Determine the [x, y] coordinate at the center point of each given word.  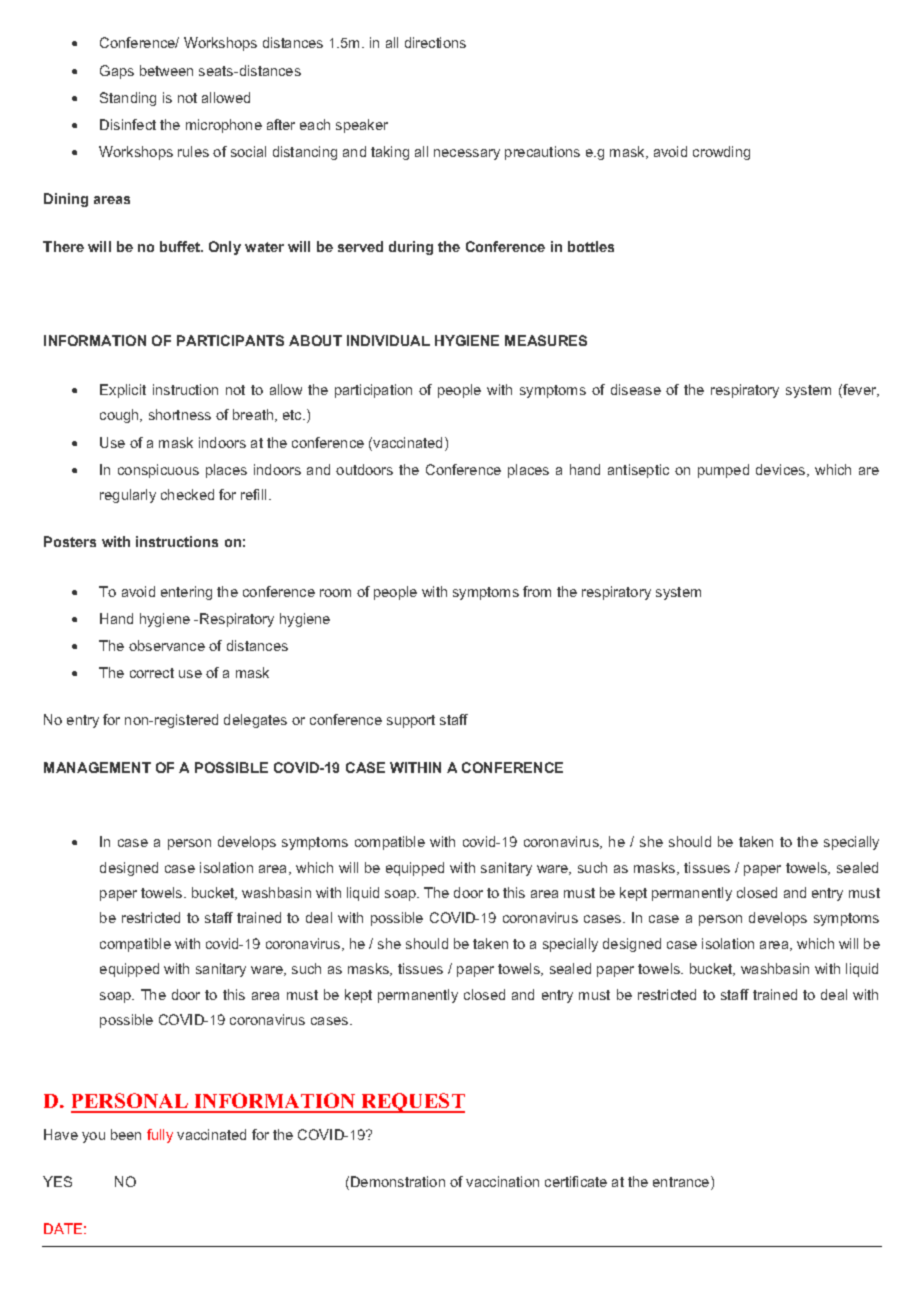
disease [636, 389]
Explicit [123, 391]
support [411, 721]
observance [167, 645]
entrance [682, 1183]
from [537, 591]
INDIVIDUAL [388, 340]
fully [160, 1136]
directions [435, 42]
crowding [721, 153]
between [166, 70]
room [335, 593]
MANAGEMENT [97, 767]
